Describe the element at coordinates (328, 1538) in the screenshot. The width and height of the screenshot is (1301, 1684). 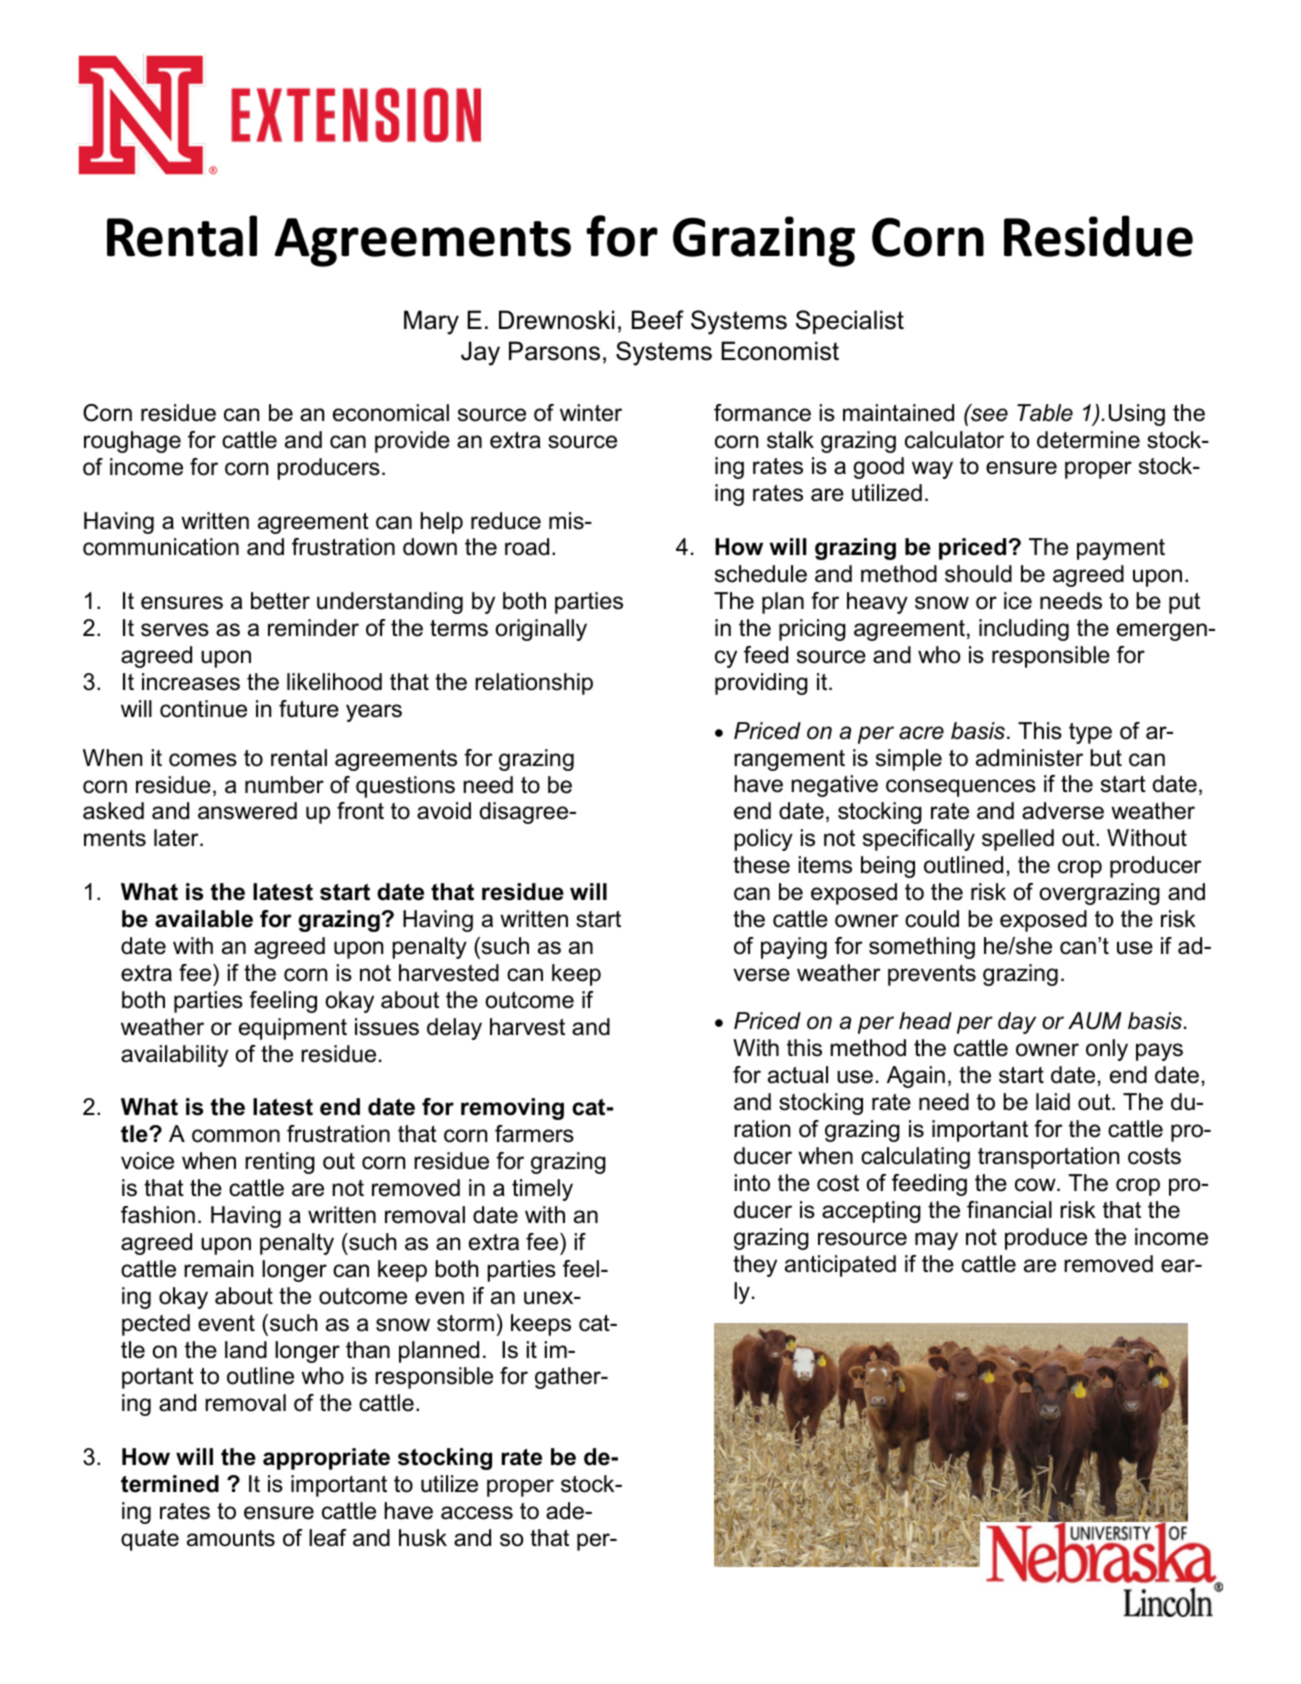
I see `leaf` at that location.
